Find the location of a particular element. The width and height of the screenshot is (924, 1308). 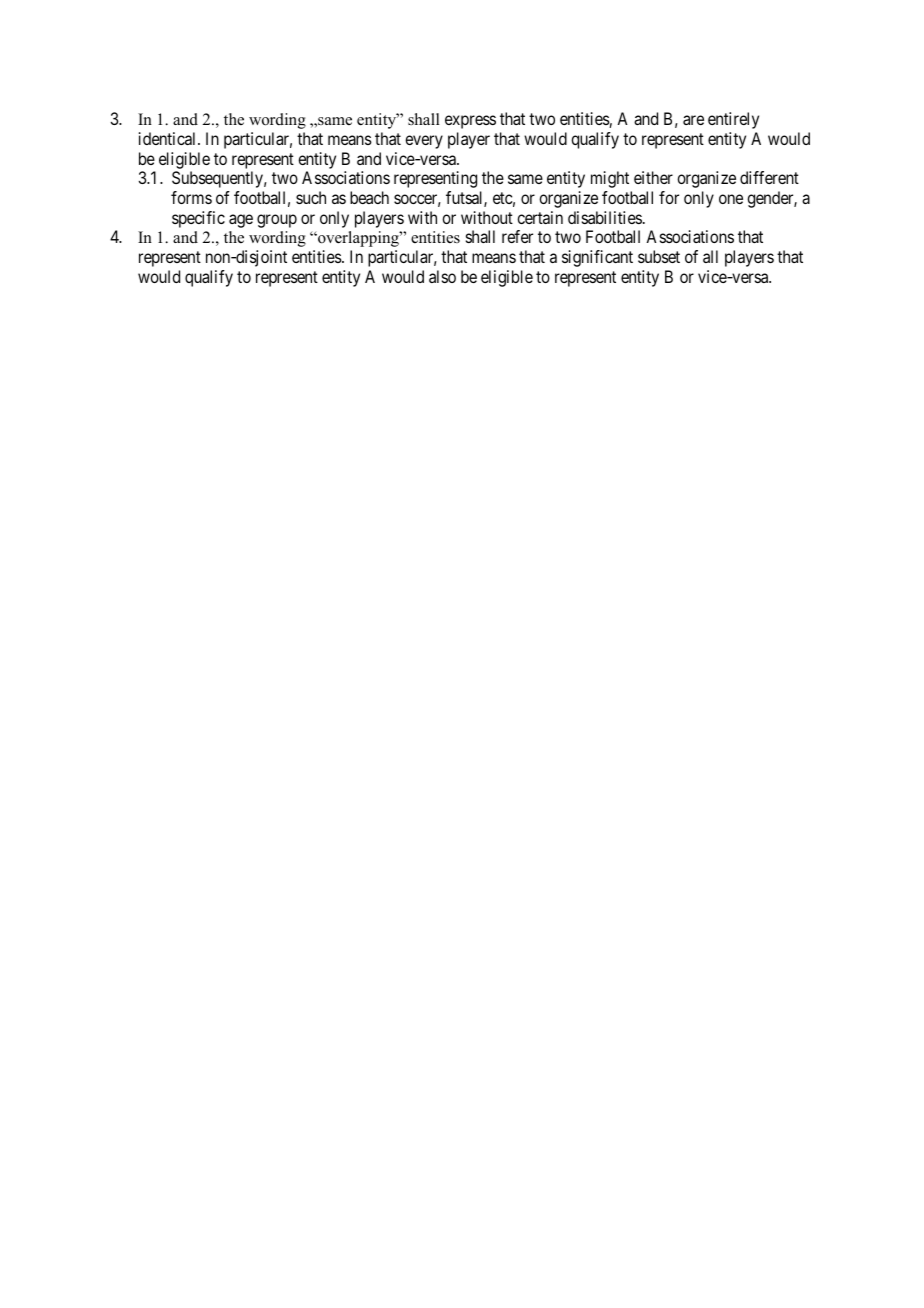

one is located at coordinates (731, 199).
